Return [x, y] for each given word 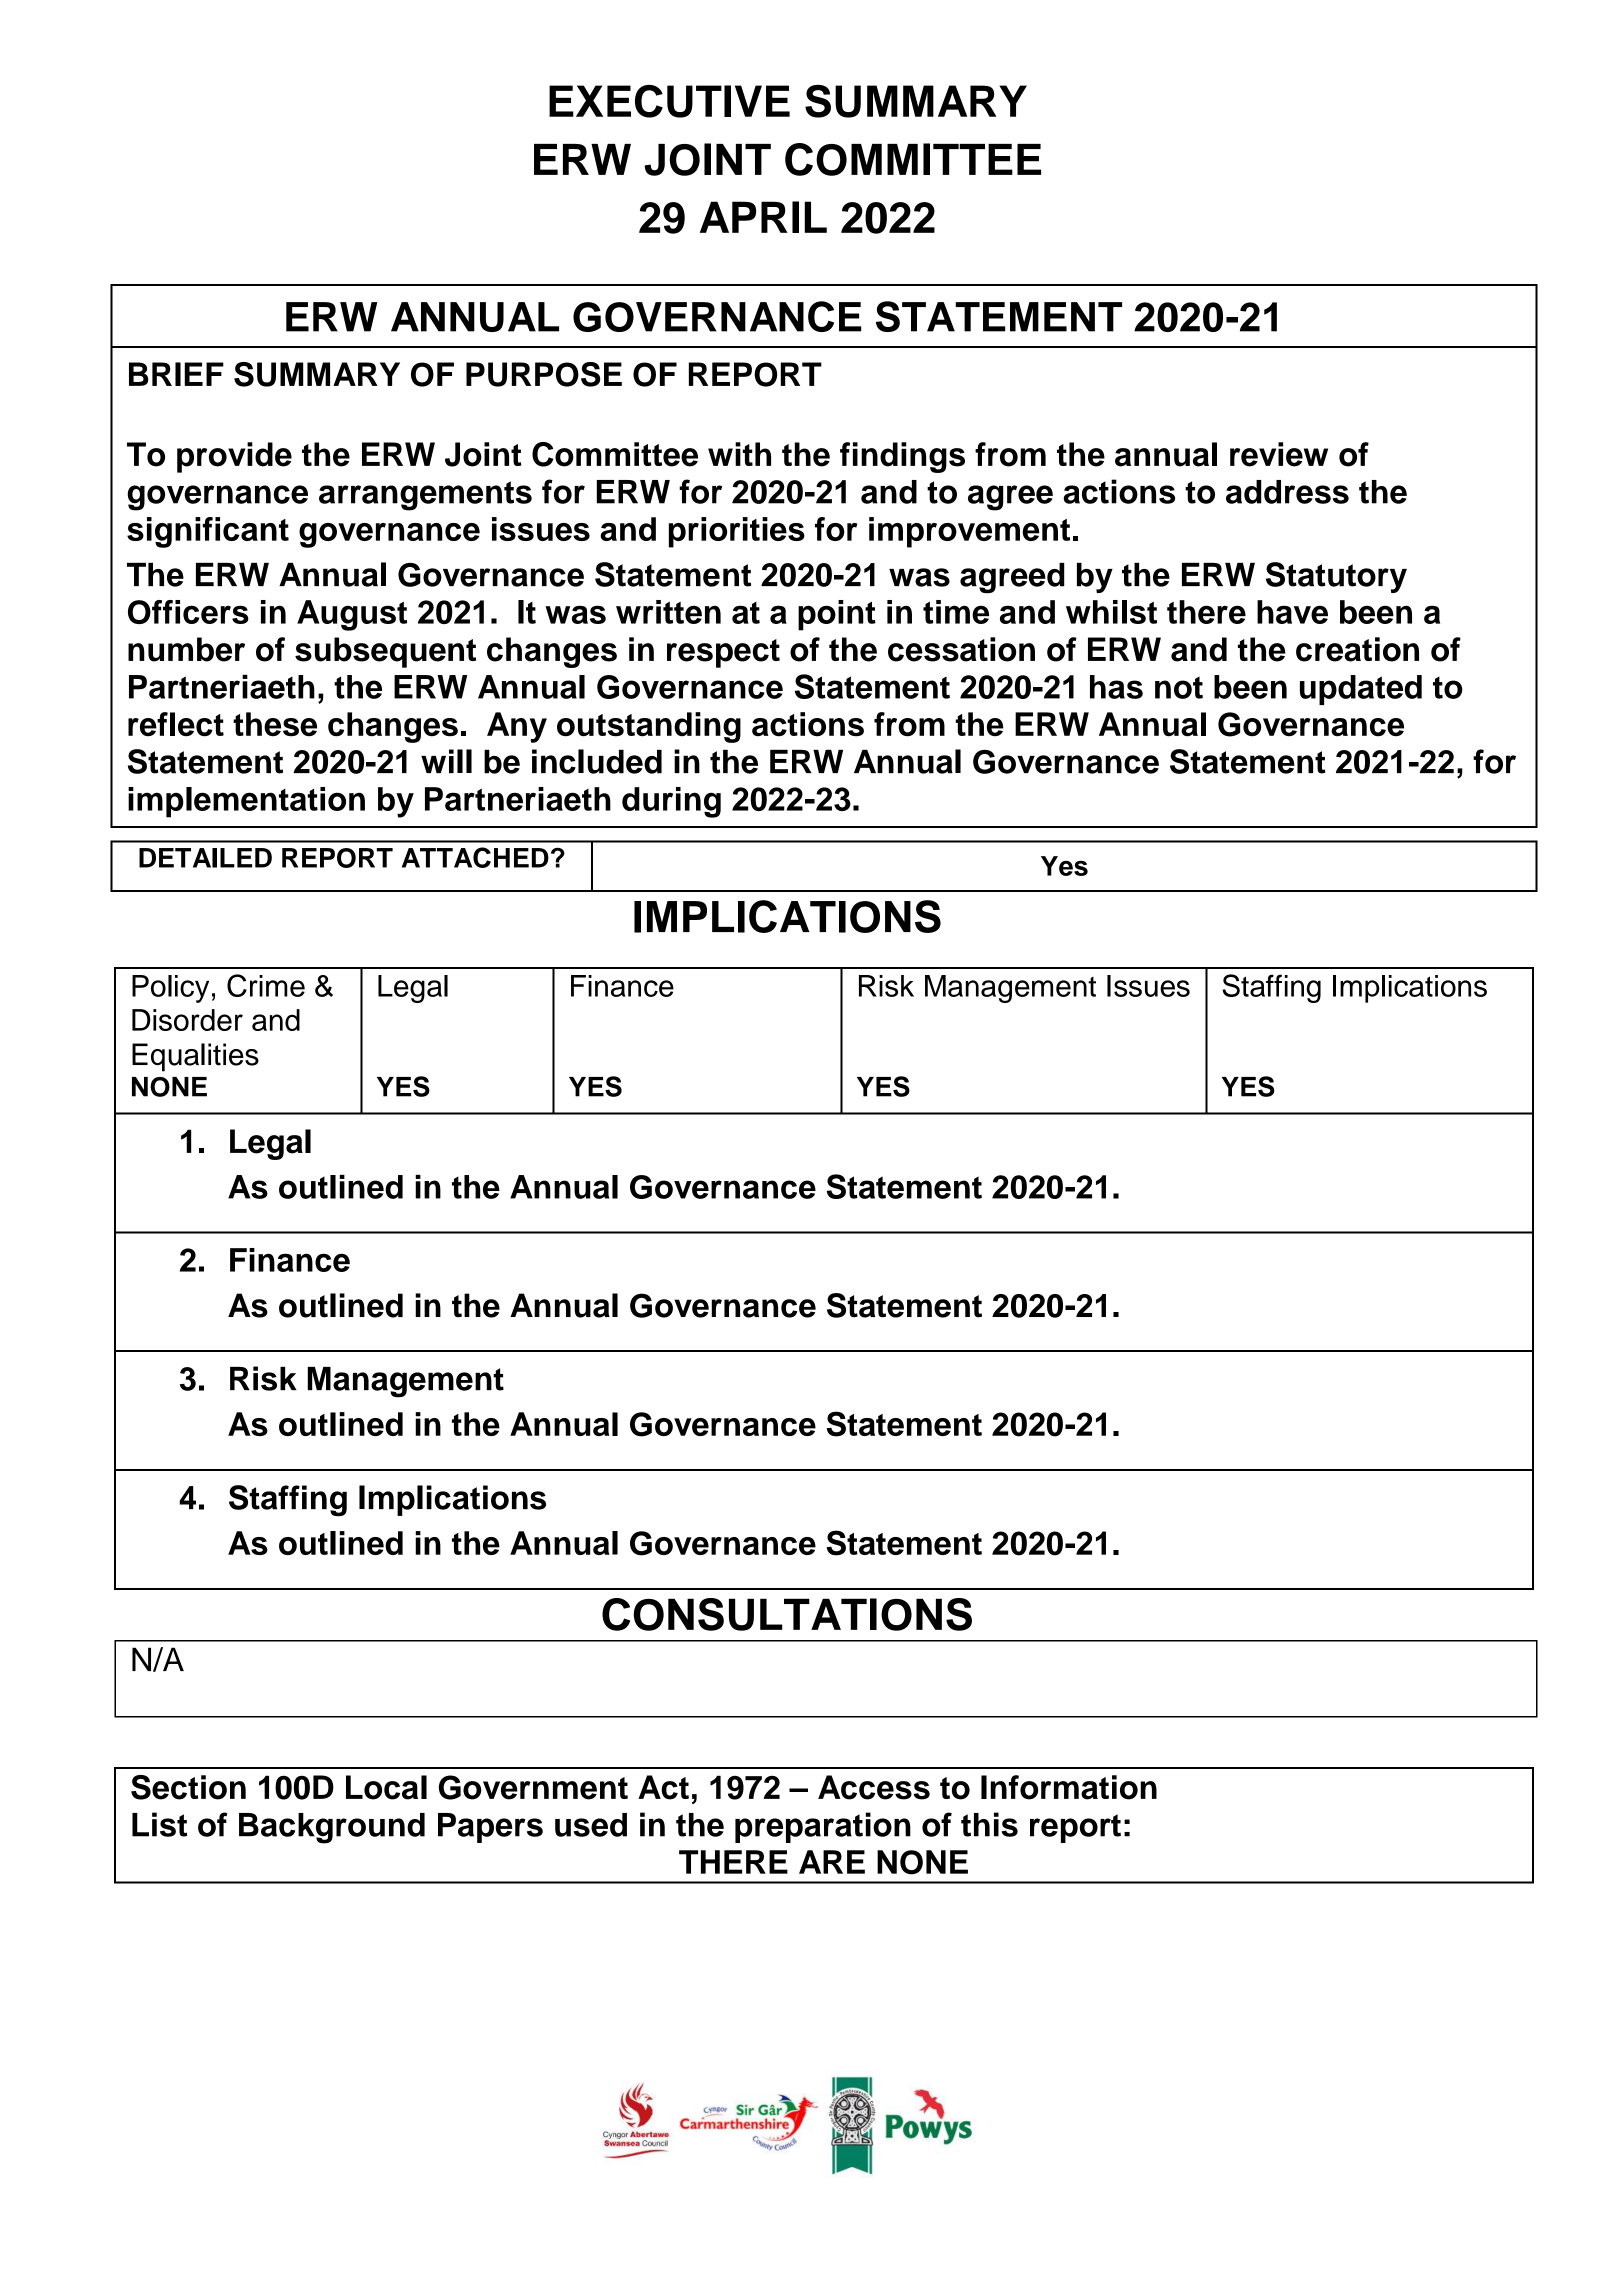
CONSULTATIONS [787, 1614]
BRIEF [176, 374]
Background [332, 1828]
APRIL [763, 217]
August [352, 615]
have [1292, 612]
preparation [823, 1827]
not [1179, 687]
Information [1069, 1787]
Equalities [195, 1057]
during [671, 802]
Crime [266, 985]
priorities [737, 532]
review [1279, 454]
